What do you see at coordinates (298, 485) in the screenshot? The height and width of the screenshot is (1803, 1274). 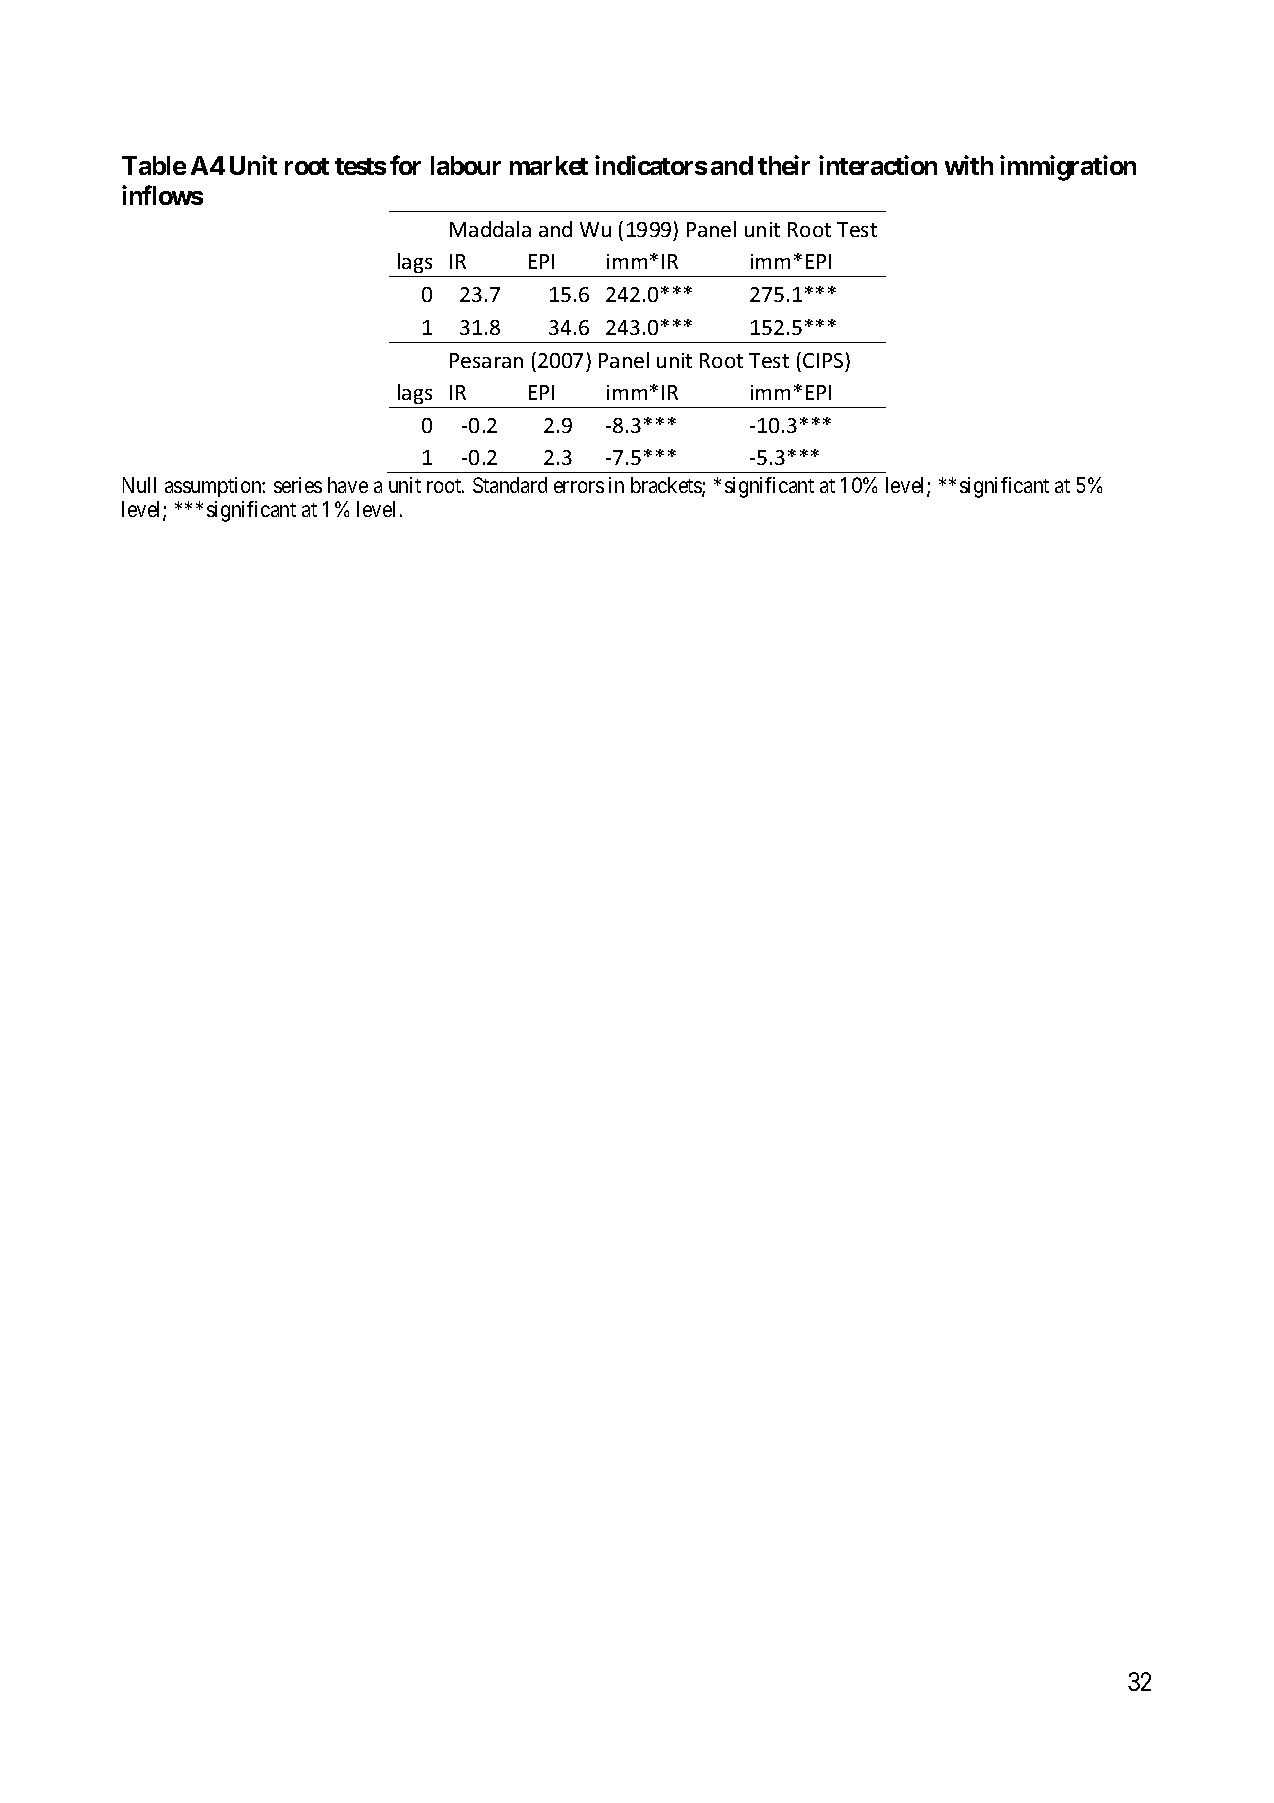 I see `series` at bounding box center [298, 485].
